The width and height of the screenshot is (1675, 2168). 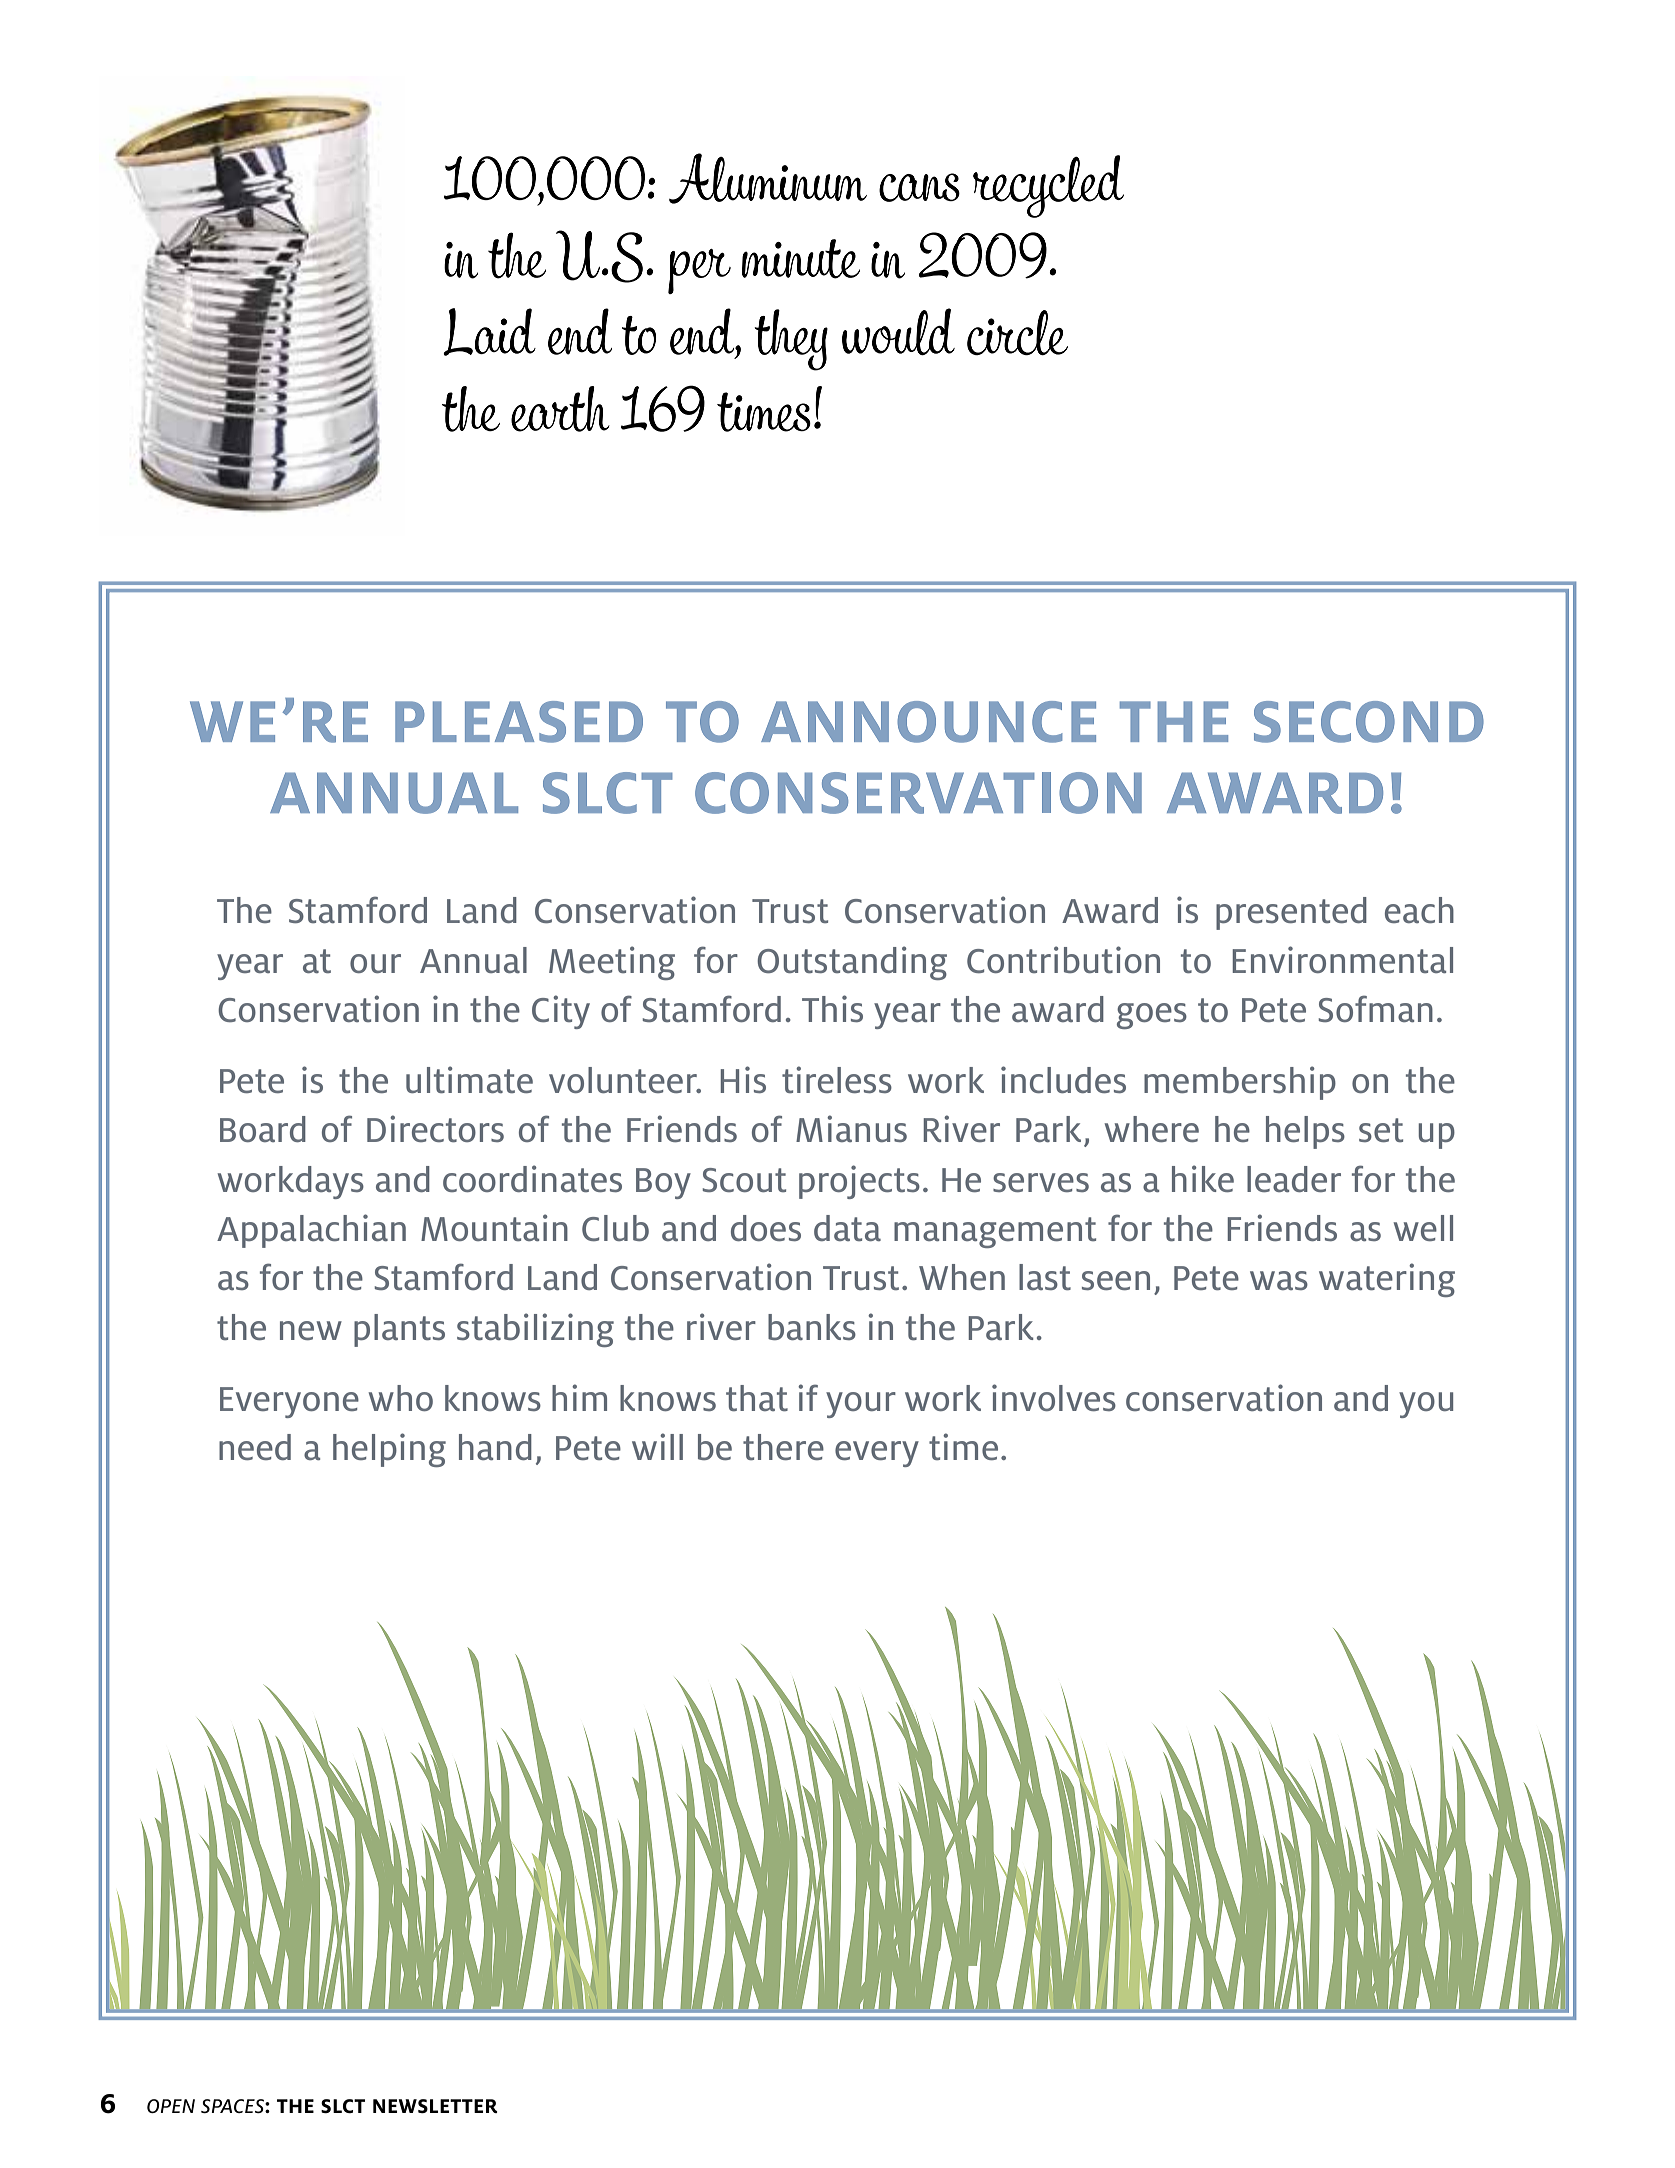 What do you see at coordinates (263, 1129) in the screenshot?
I see `Board` at bounding box center [263, 1129].
